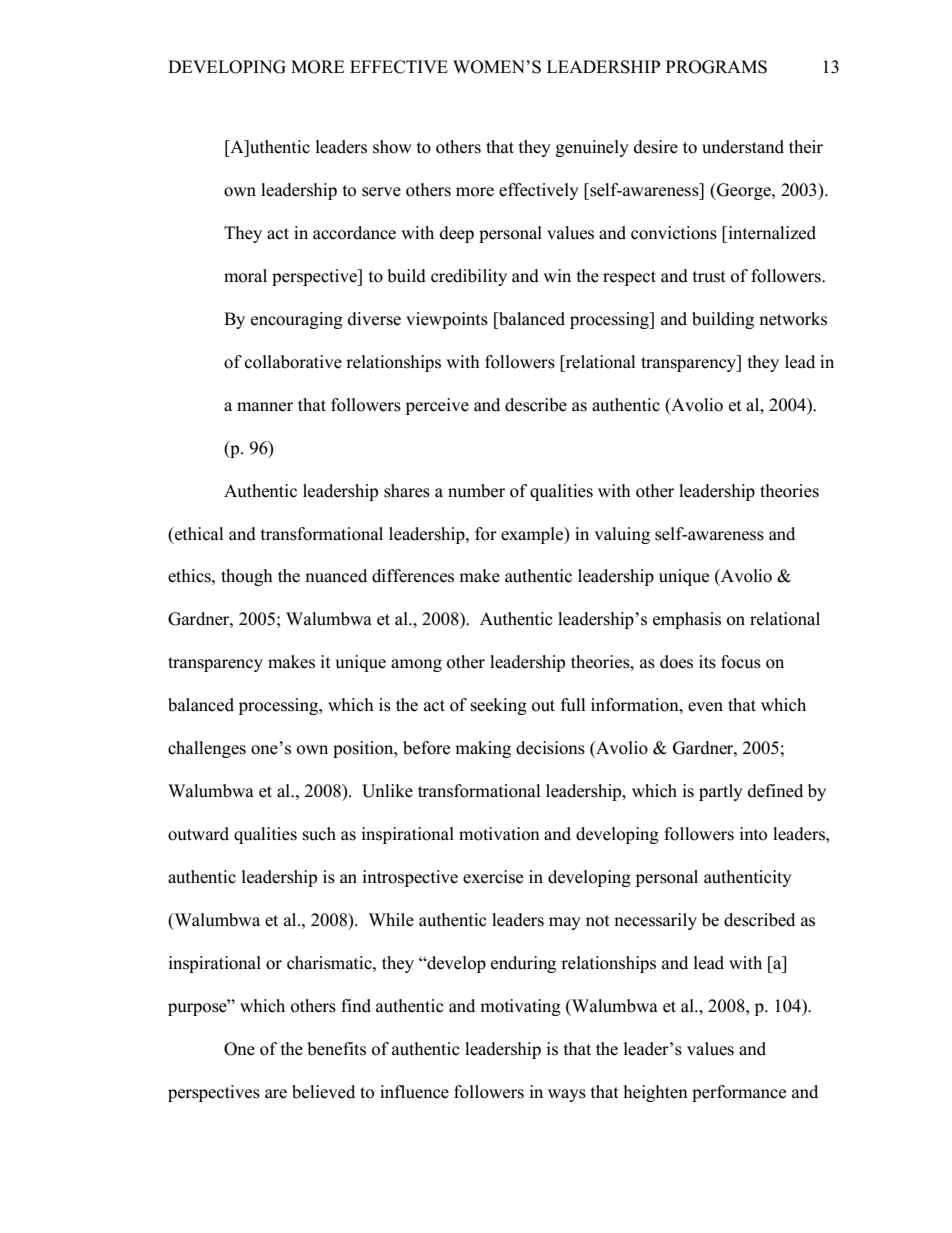 The width and height of the image is (952, 1233). What do you see at coordinates (413, 576) in the image?
I see `differences` at bounding box center [413, 576].
